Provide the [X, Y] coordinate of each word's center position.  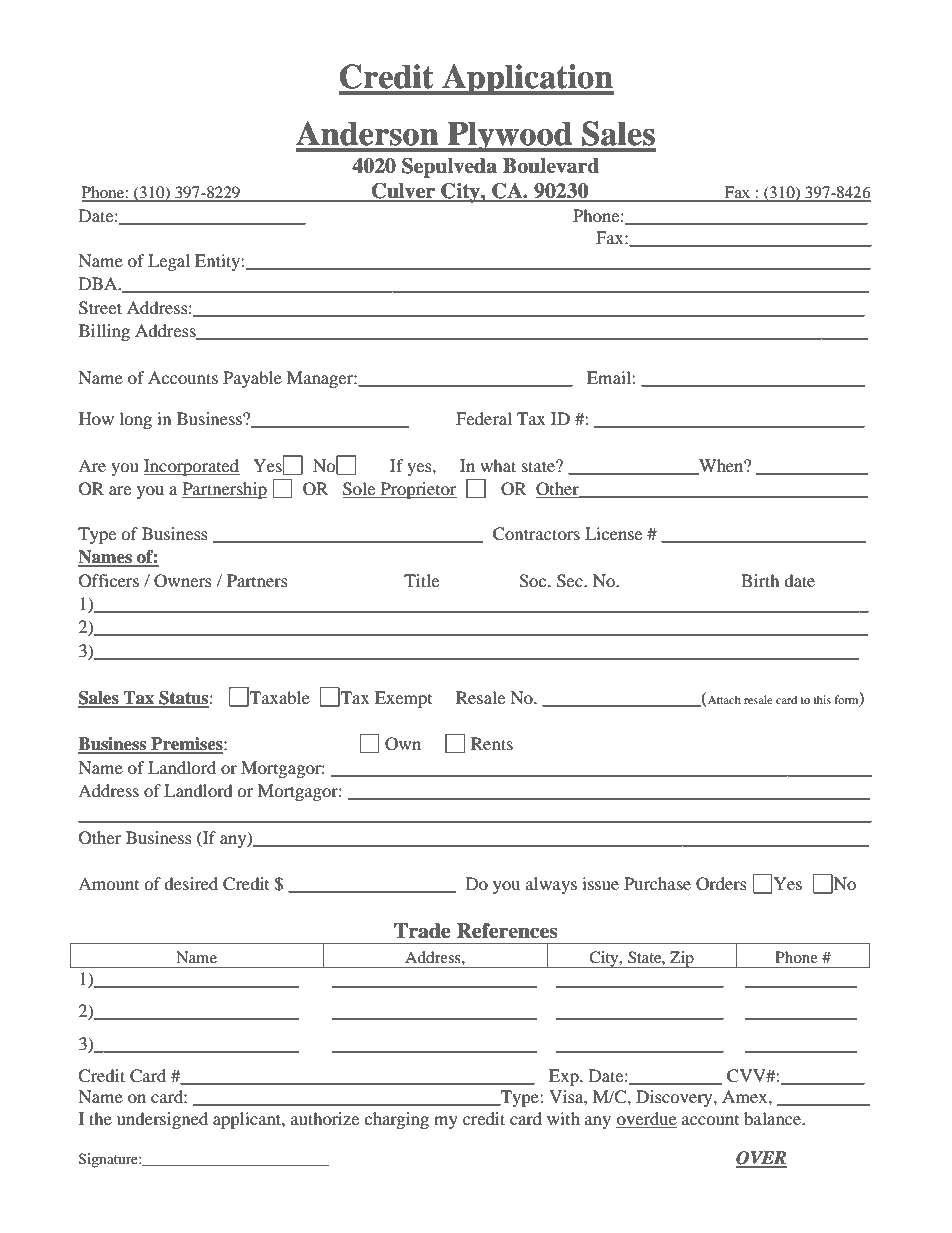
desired [191, 883]
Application [527, 79]
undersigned [162, 1120]
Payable [252, 379]
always [551, 885]
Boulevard [551, 166]
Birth [760, 580]
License [613, 533]
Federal [484, 418]
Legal [169, 262]
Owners [183, 581]
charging [396, 1120]
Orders [721, 884]
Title [421, 580]
